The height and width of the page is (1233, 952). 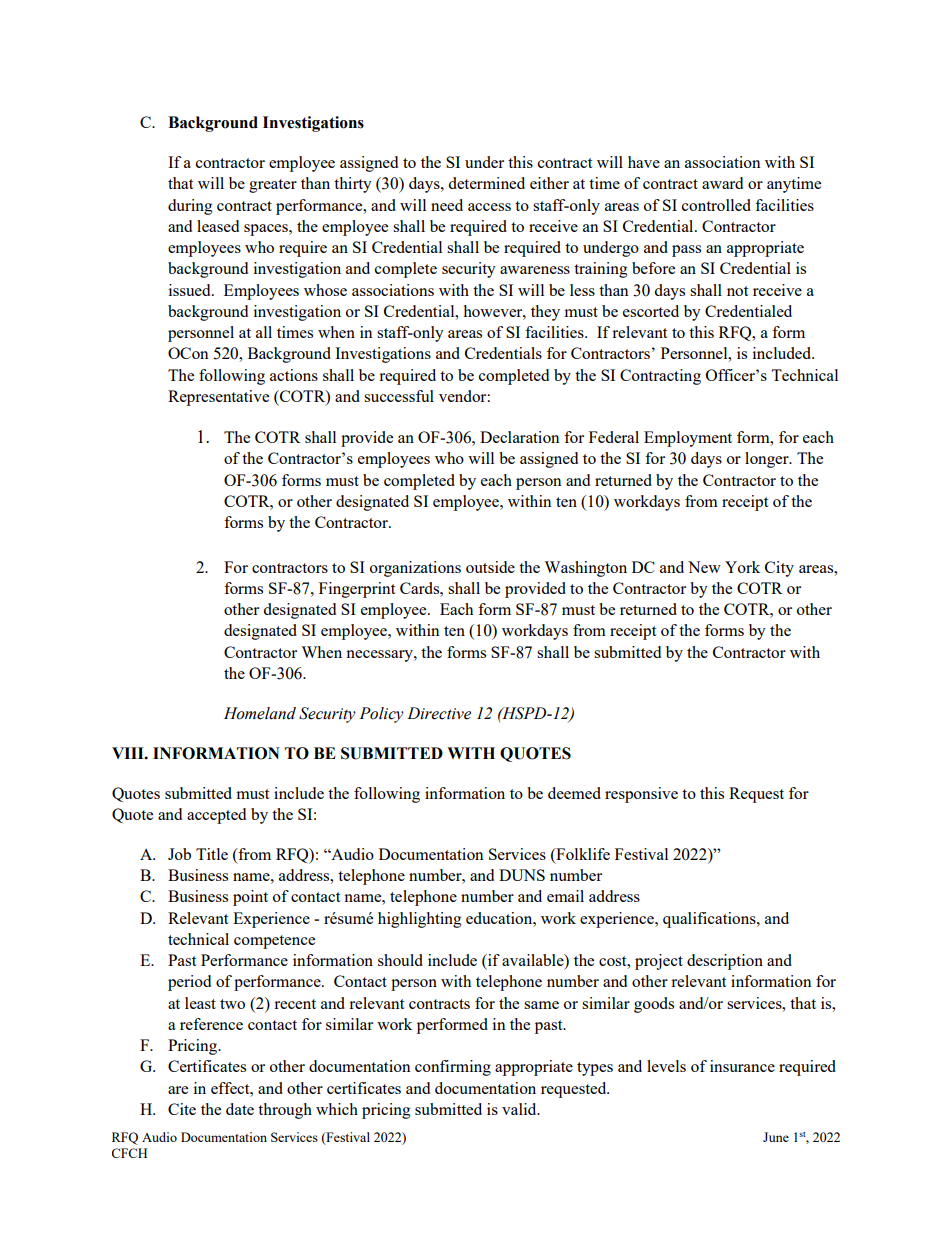 I want to click on award, so click(x=722, y=183).
